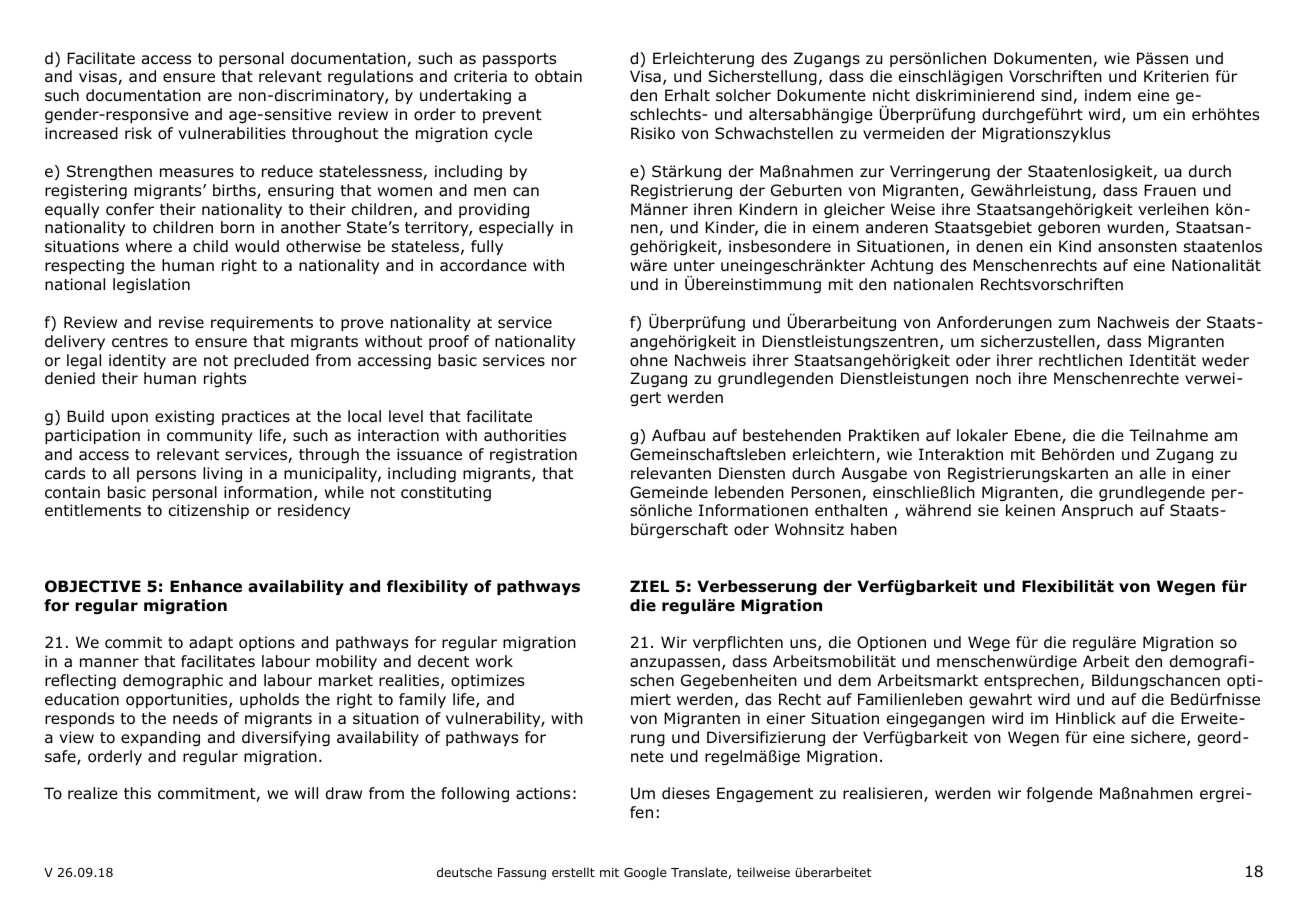 The image size is (1308, 924). Describe the element at coordinates (181, 322) in the image. I see `revise` at that location.
